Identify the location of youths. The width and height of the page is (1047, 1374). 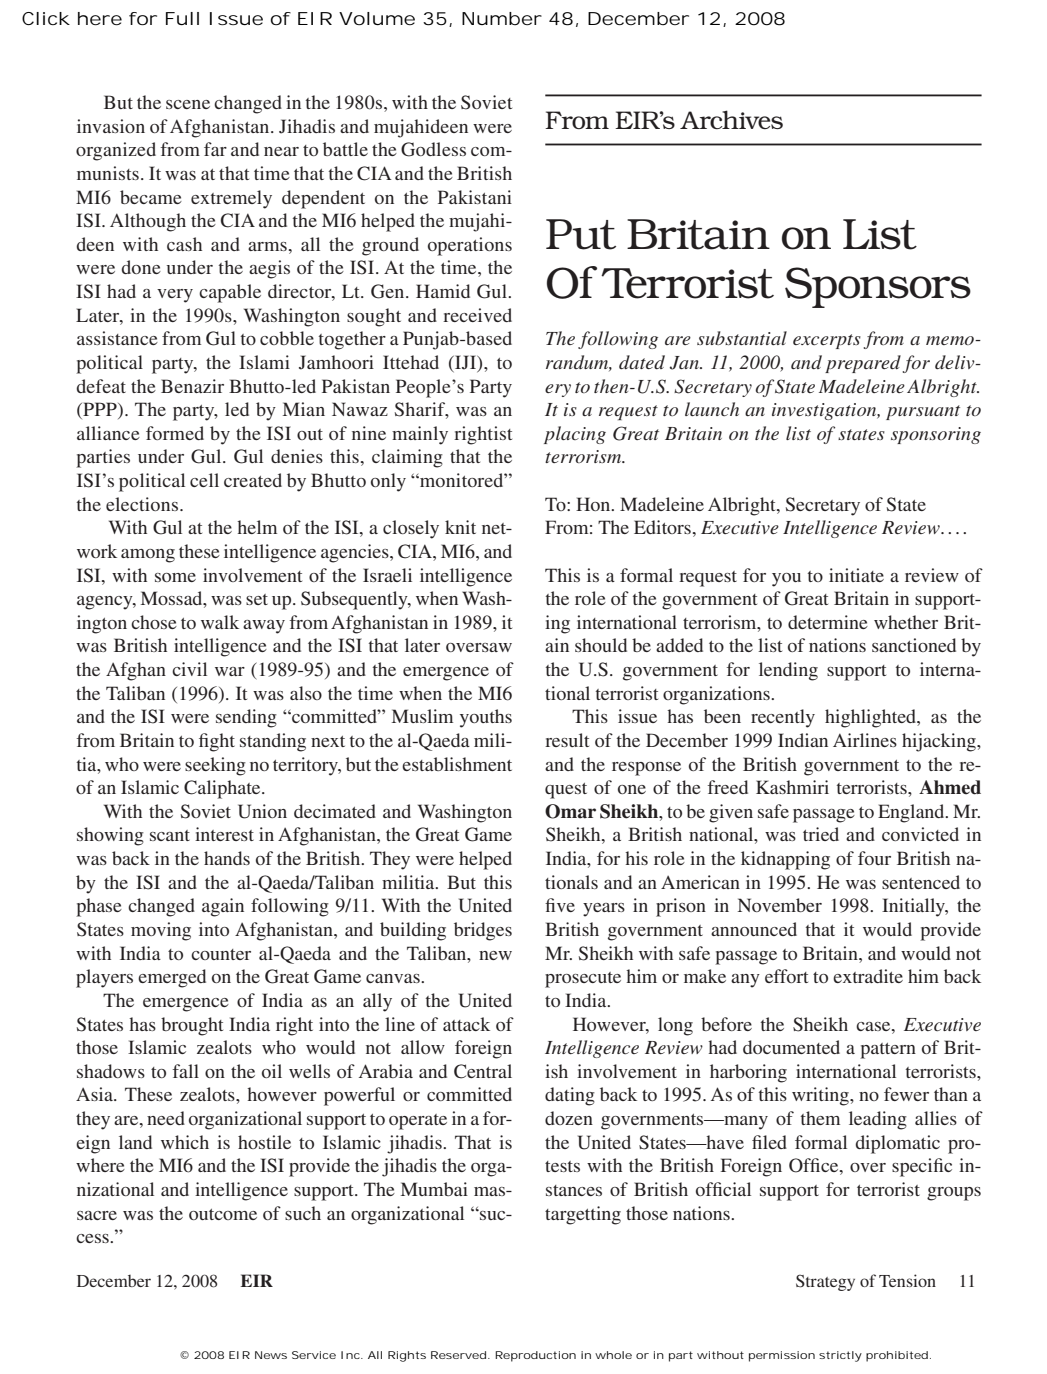
(486, 718).
